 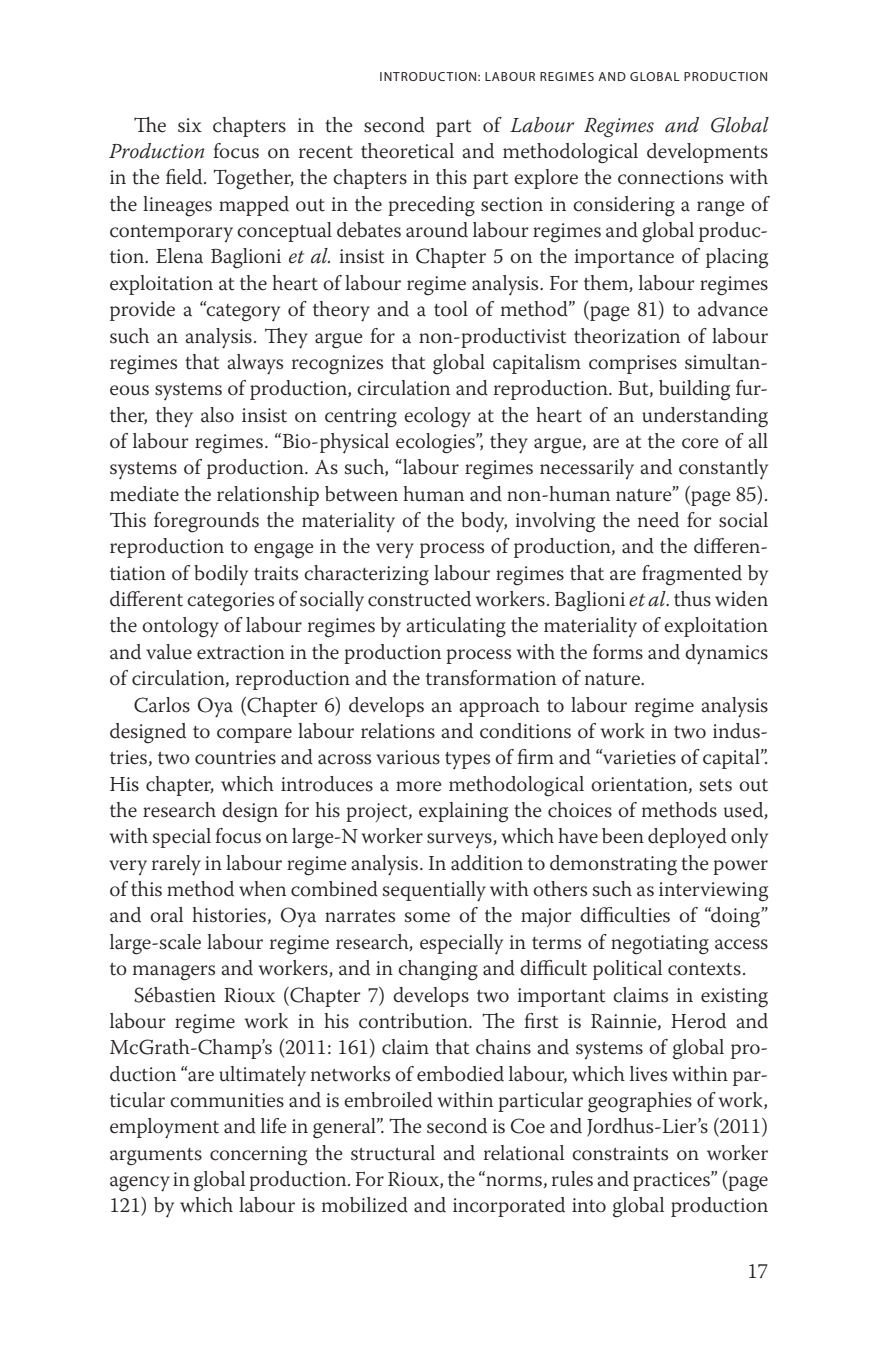 What do you see at coordinates (258, 1156) in the screenshot?
I see `concerning` at bounding box center [258, 1156].
